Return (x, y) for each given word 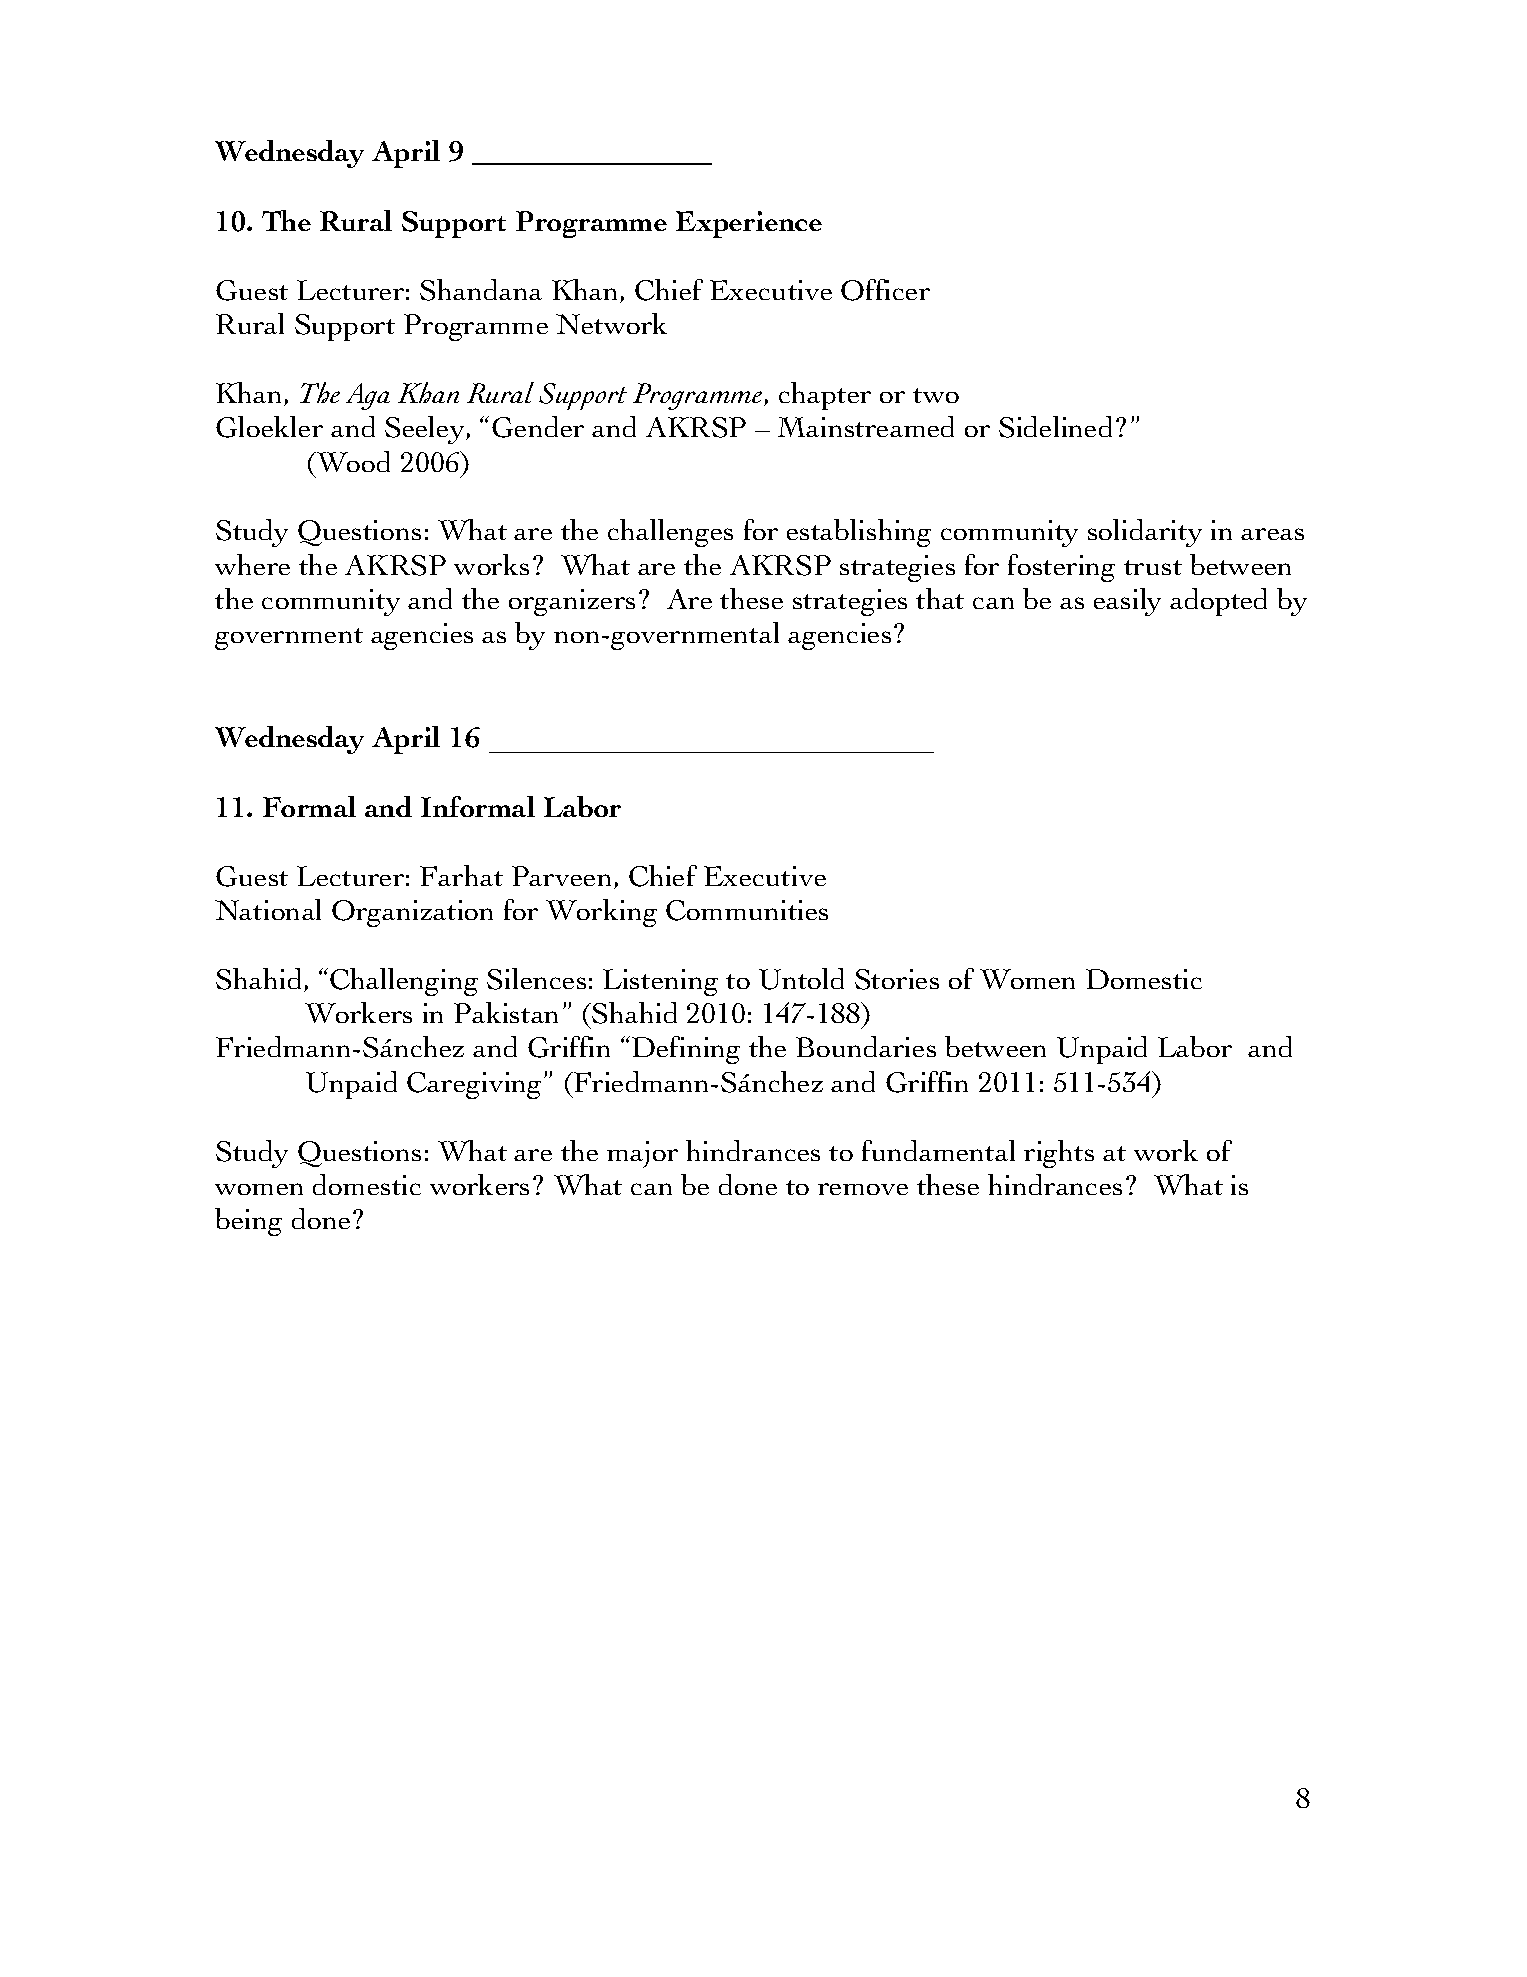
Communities (747, 910)
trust (1153, 567)
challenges (670, 533)
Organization (412, 913)
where (252, 564)
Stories (897, 979)
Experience (749, 224)
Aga (368, 396)
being (248, 1222)
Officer (885, 290)
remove (863, 1189)
